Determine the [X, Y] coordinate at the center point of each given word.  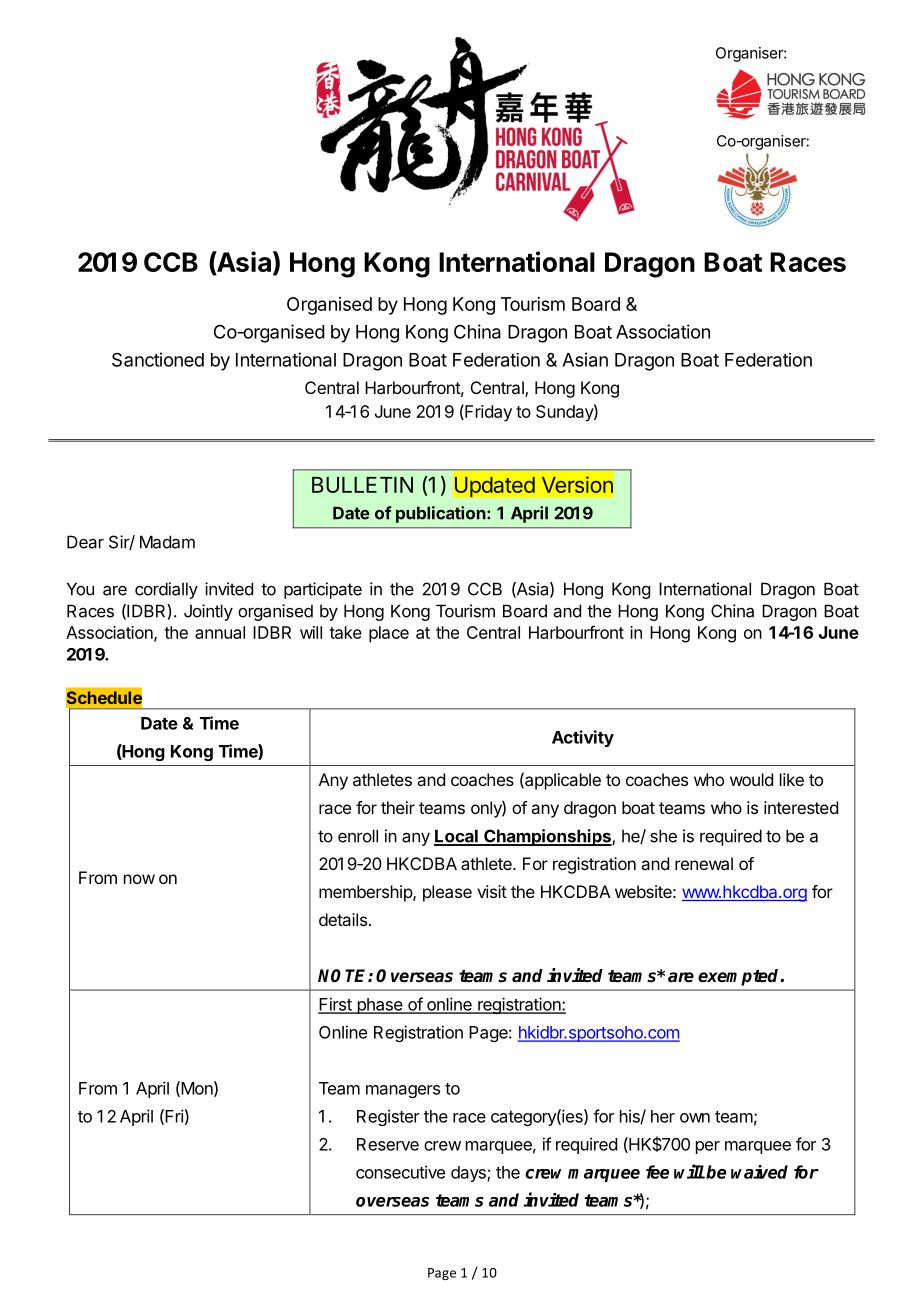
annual [220, 632]
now [139, 879]
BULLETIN [362, 485]
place [389, 634]
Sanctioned [158, 359]
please [447, 893]
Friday [487, 413]
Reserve [388, 1144]
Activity [583, 738]
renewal [704, 863]
